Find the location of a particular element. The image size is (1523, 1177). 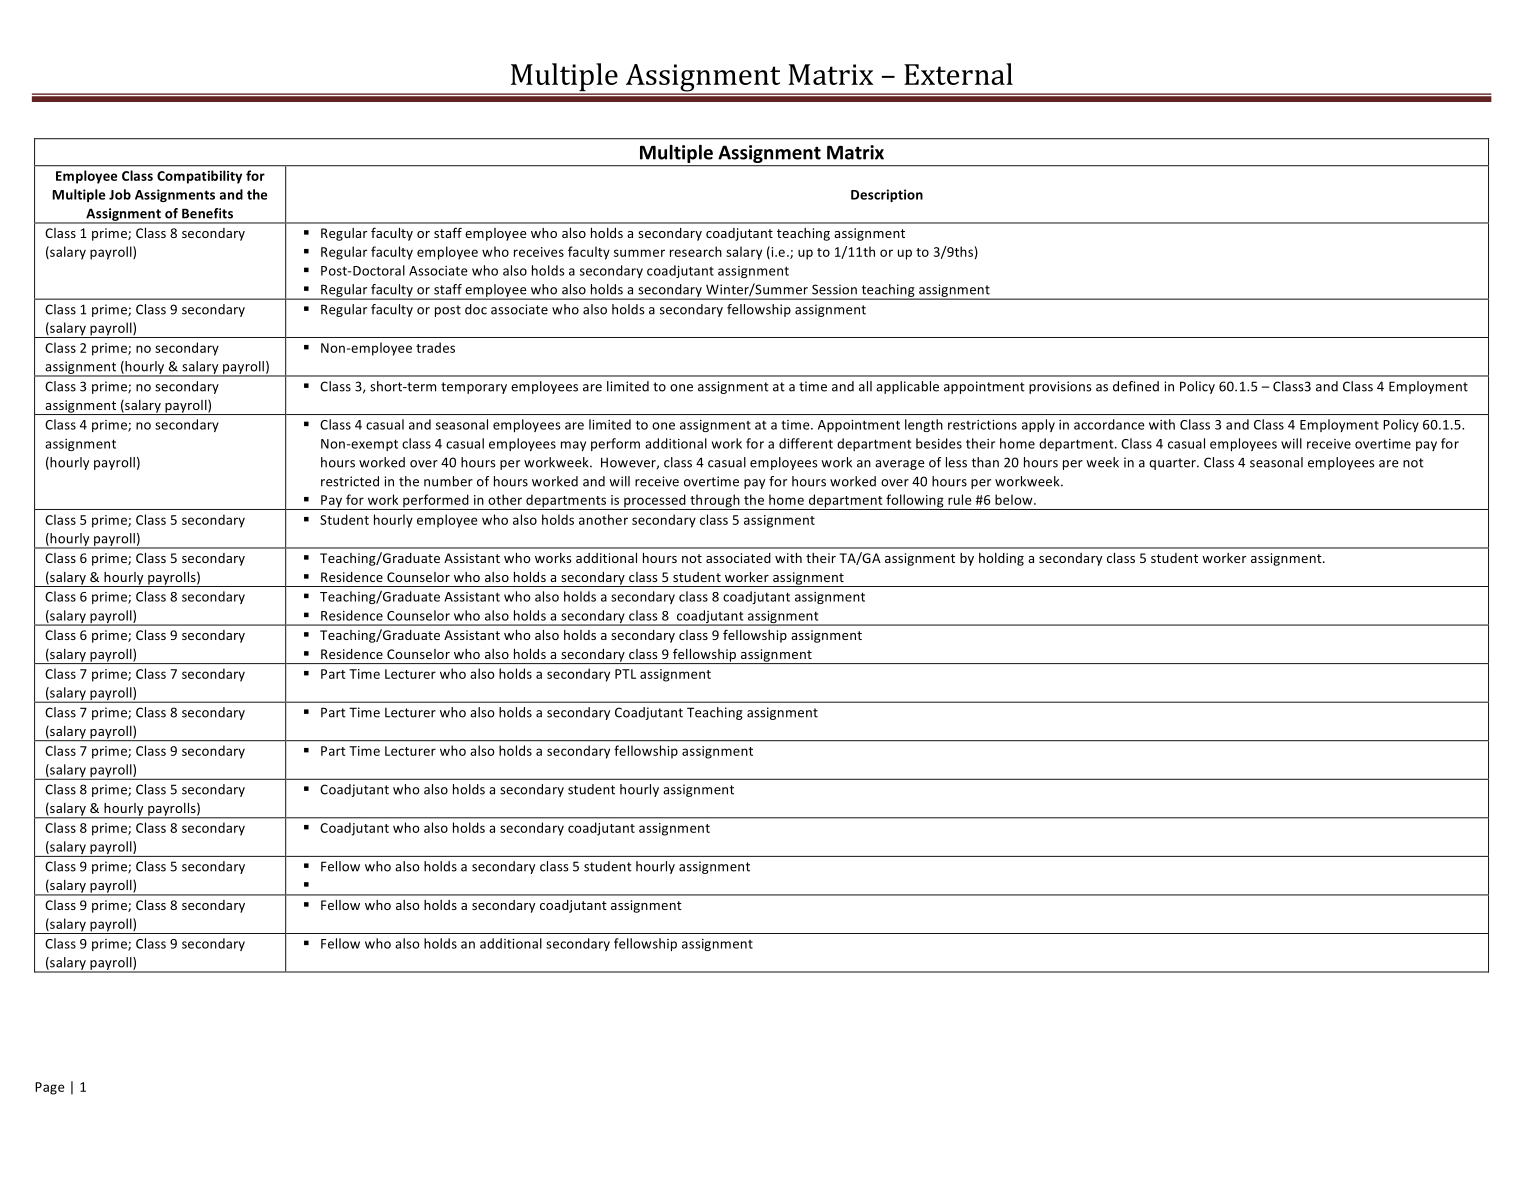

PTL is located at coordinates (625, 674).
